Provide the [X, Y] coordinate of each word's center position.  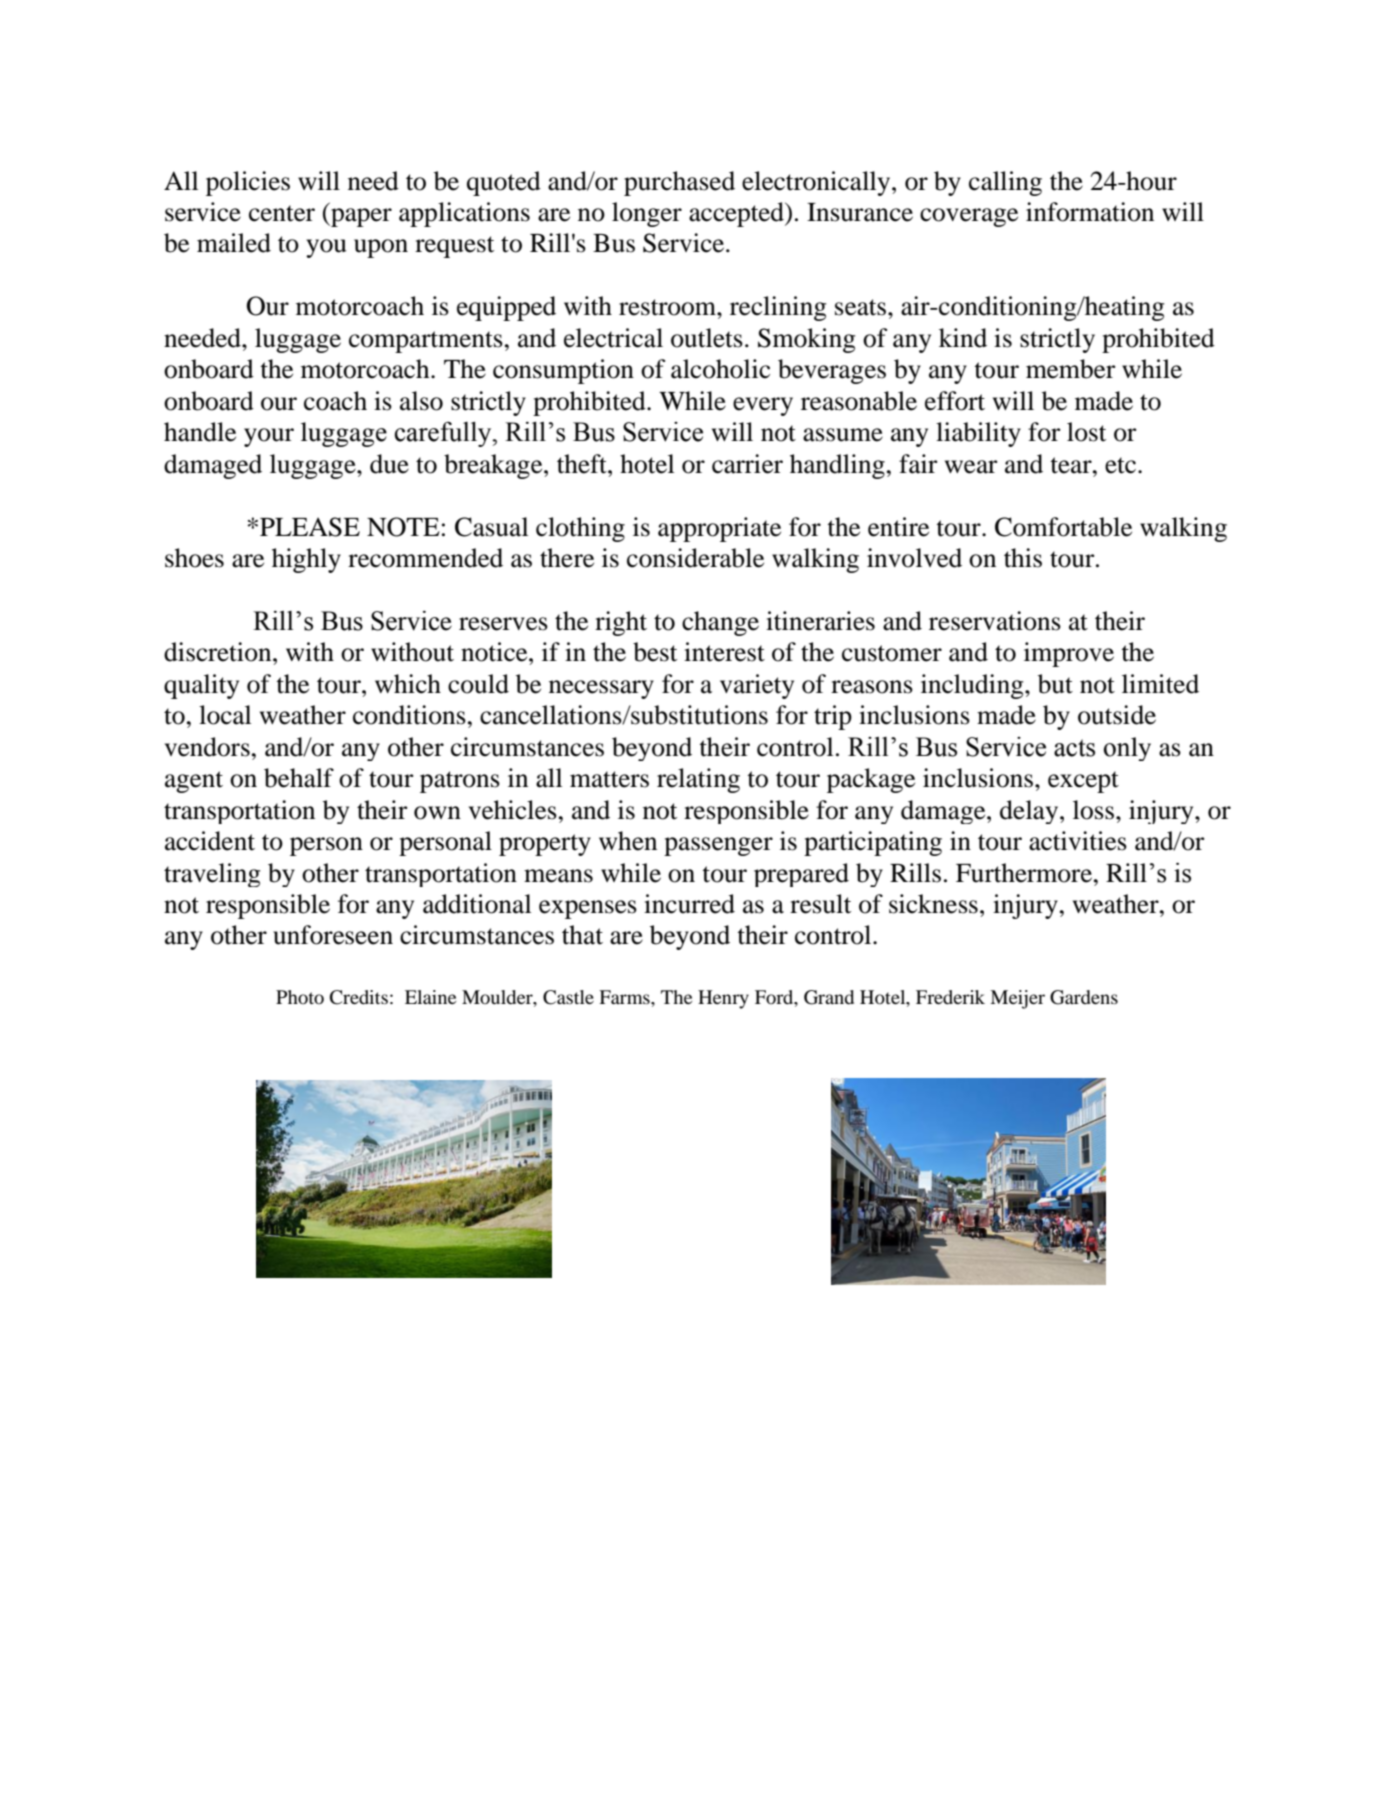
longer [647, 214]
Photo [300, 997]
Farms [625, 997]
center [282, 213]
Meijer [1017, 999]
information [1090, 212]
